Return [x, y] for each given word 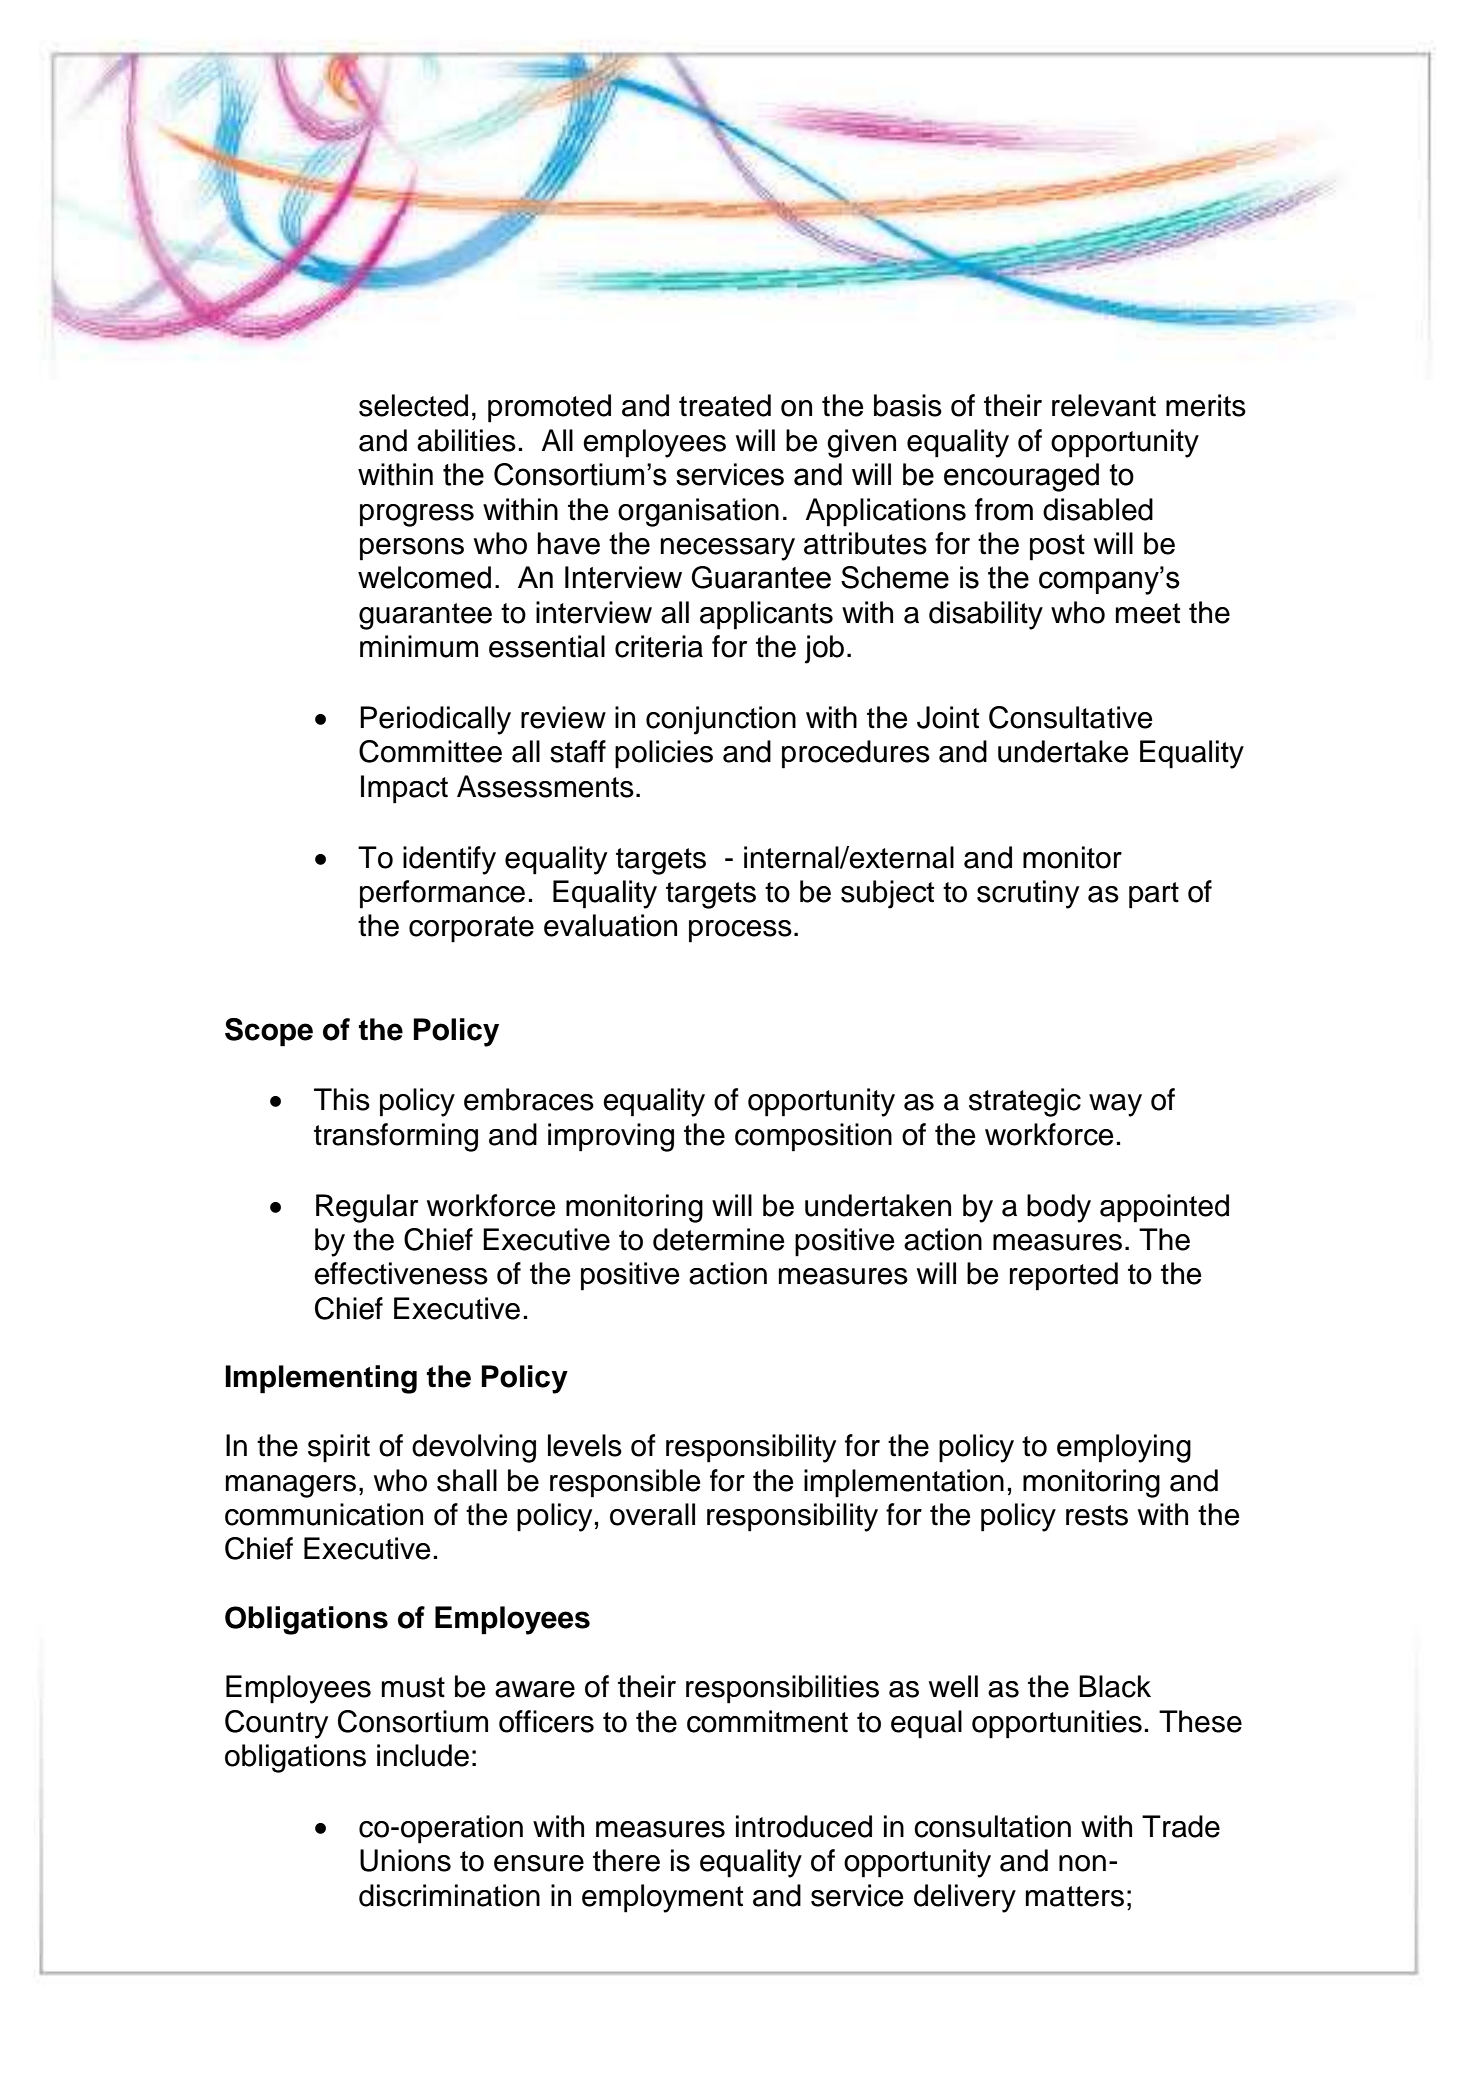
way [1115, 1105]
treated [725, 405]
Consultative [1070, 717]
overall [652, 1514]
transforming [396, 1137]
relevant [1104, 405]
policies [664, 754]
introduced [804, 1826]
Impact [404, 789]
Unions [405, 1860]
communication [324, 1514]
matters [1075, 1896]
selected [413, 405]
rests [1097, 1515]
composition [813, 1137]
